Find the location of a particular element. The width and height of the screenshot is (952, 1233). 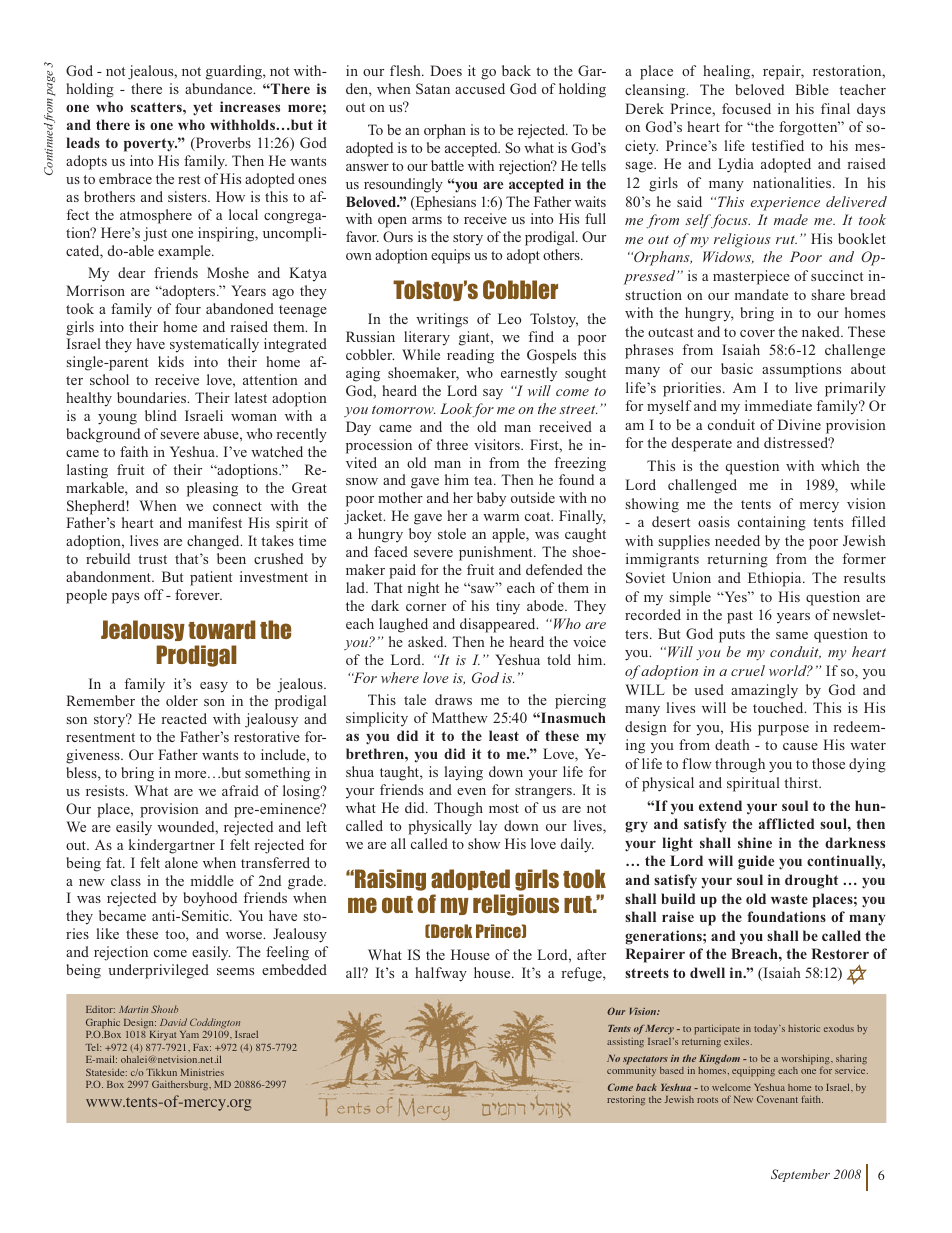

disappeared is located at coordinates (499, 625).
